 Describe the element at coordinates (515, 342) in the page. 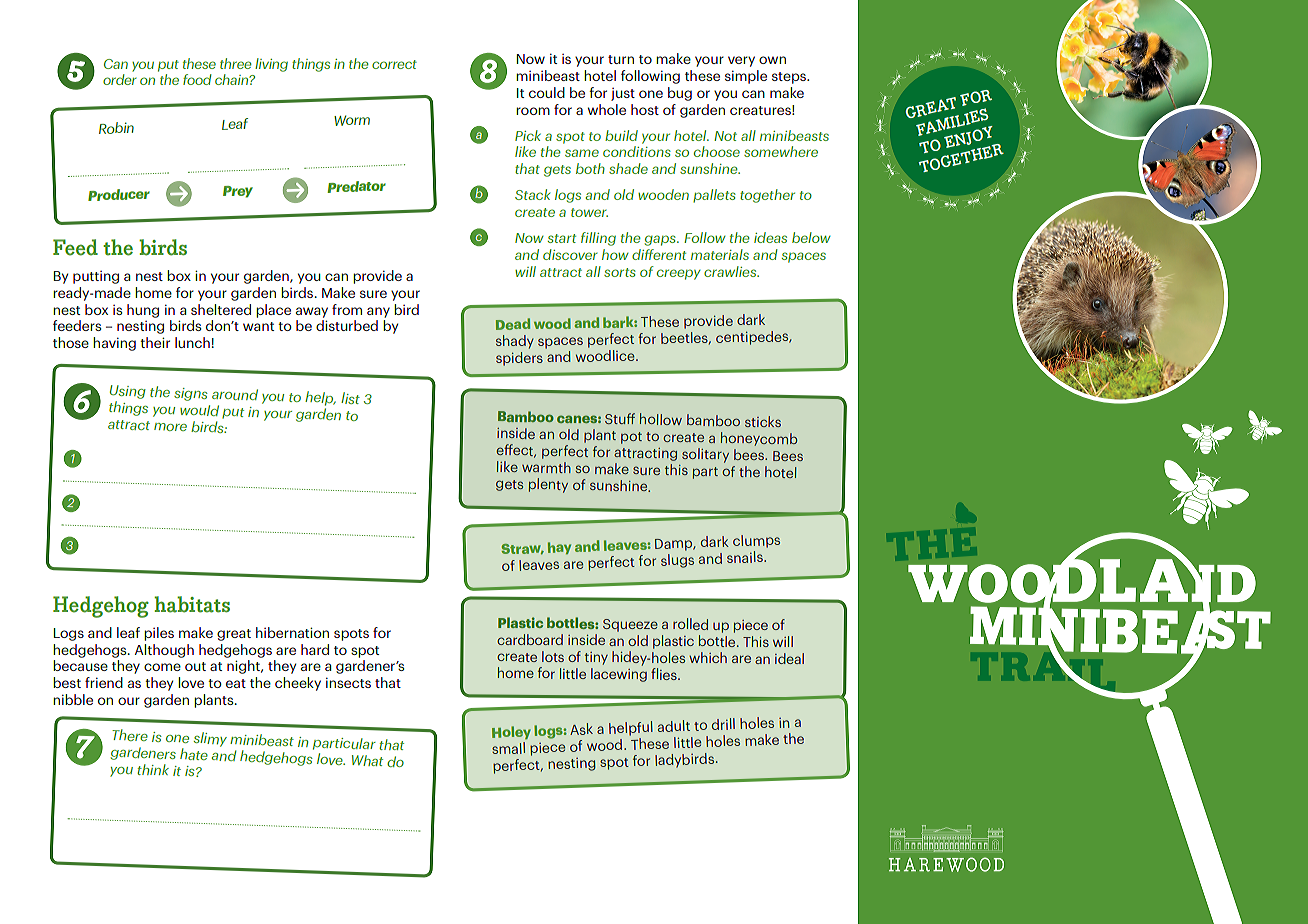

I see `shady` at that location.
